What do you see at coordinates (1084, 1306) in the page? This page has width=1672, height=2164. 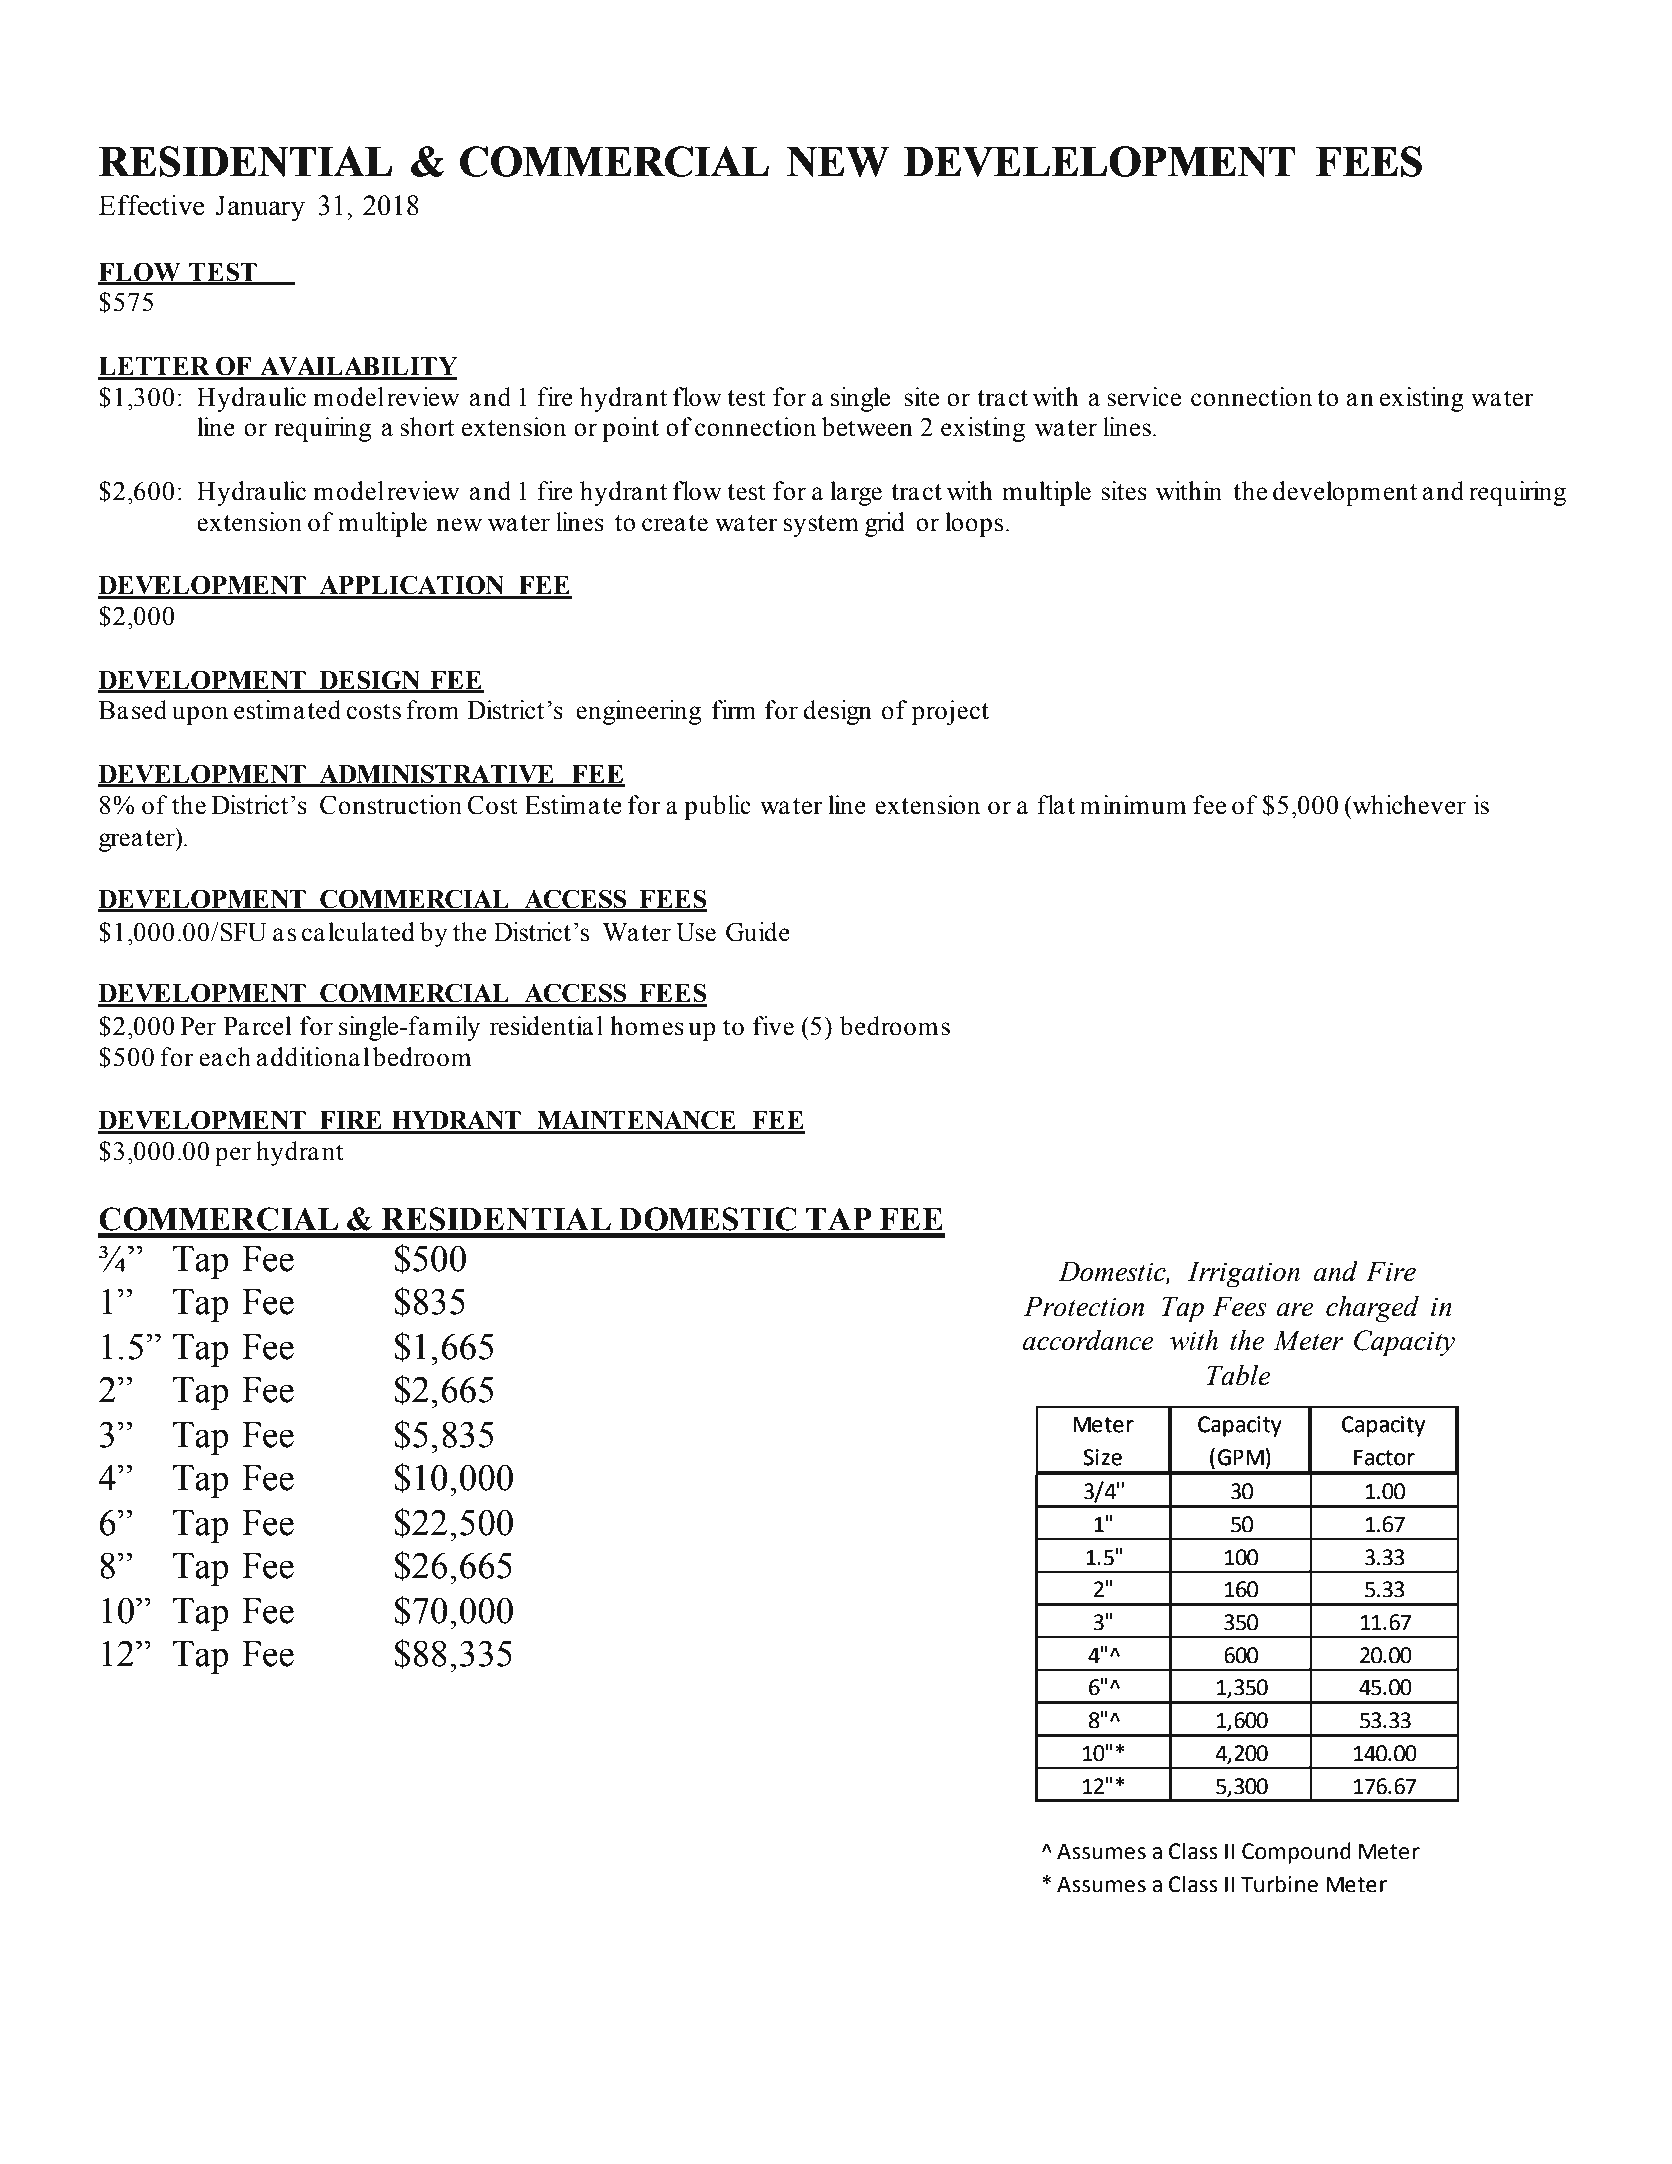 I see `Protection` at bounding box center [1084, 1306].
